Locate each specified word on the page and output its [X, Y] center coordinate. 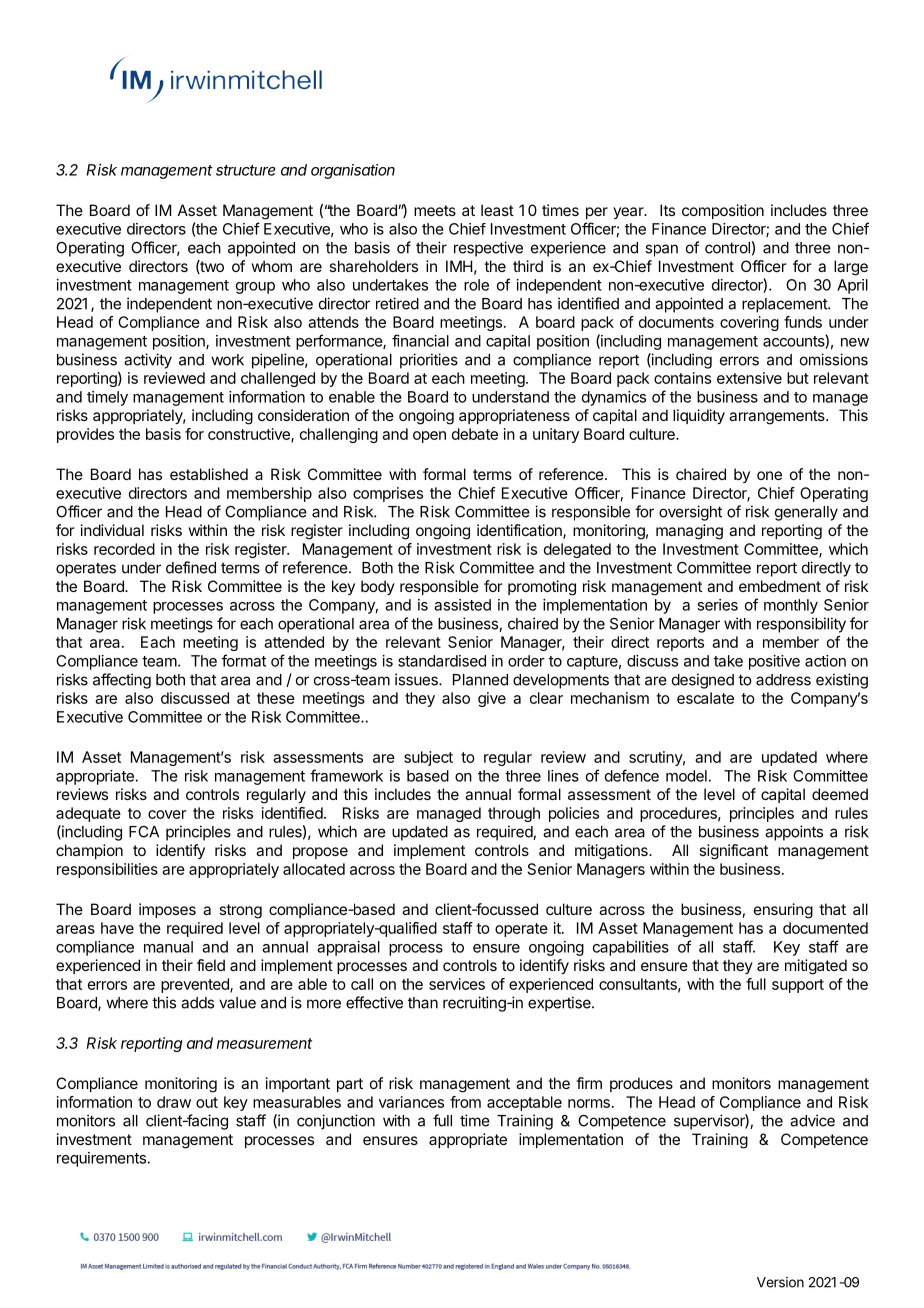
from [465, 1102]
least [497, 210]
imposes [167, 910]
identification [520, 531]
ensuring [783, 911]
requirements [101, 1159]
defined [191, 567]
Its [667, 210]
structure [245, 170]
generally [806, 513]
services [457, 984]
